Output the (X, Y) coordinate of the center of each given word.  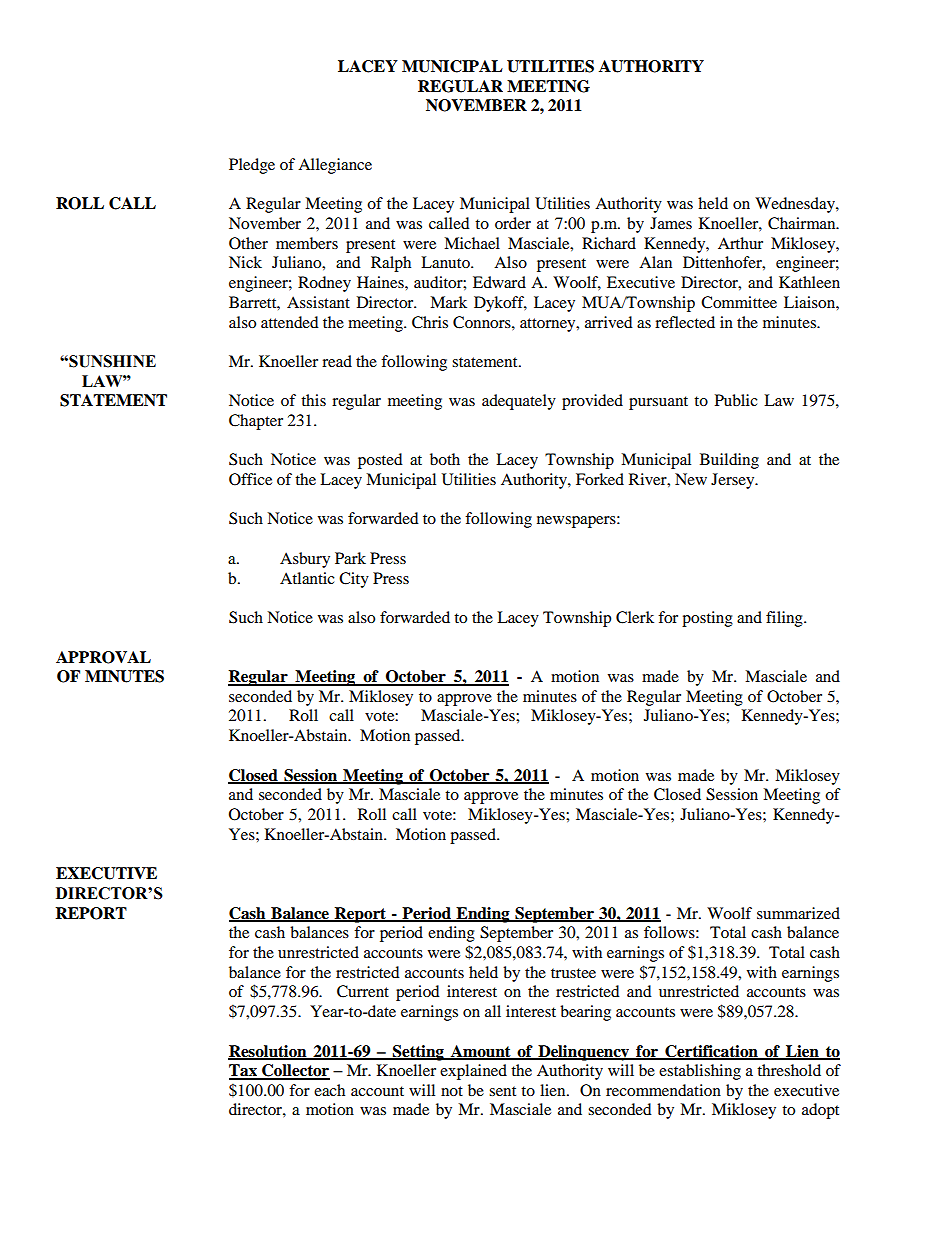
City (354, 580)
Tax (244, 1071)
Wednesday (796, 205)
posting (707, 619)
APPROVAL (103, 657)
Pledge (252, 166)
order (513, 223)
